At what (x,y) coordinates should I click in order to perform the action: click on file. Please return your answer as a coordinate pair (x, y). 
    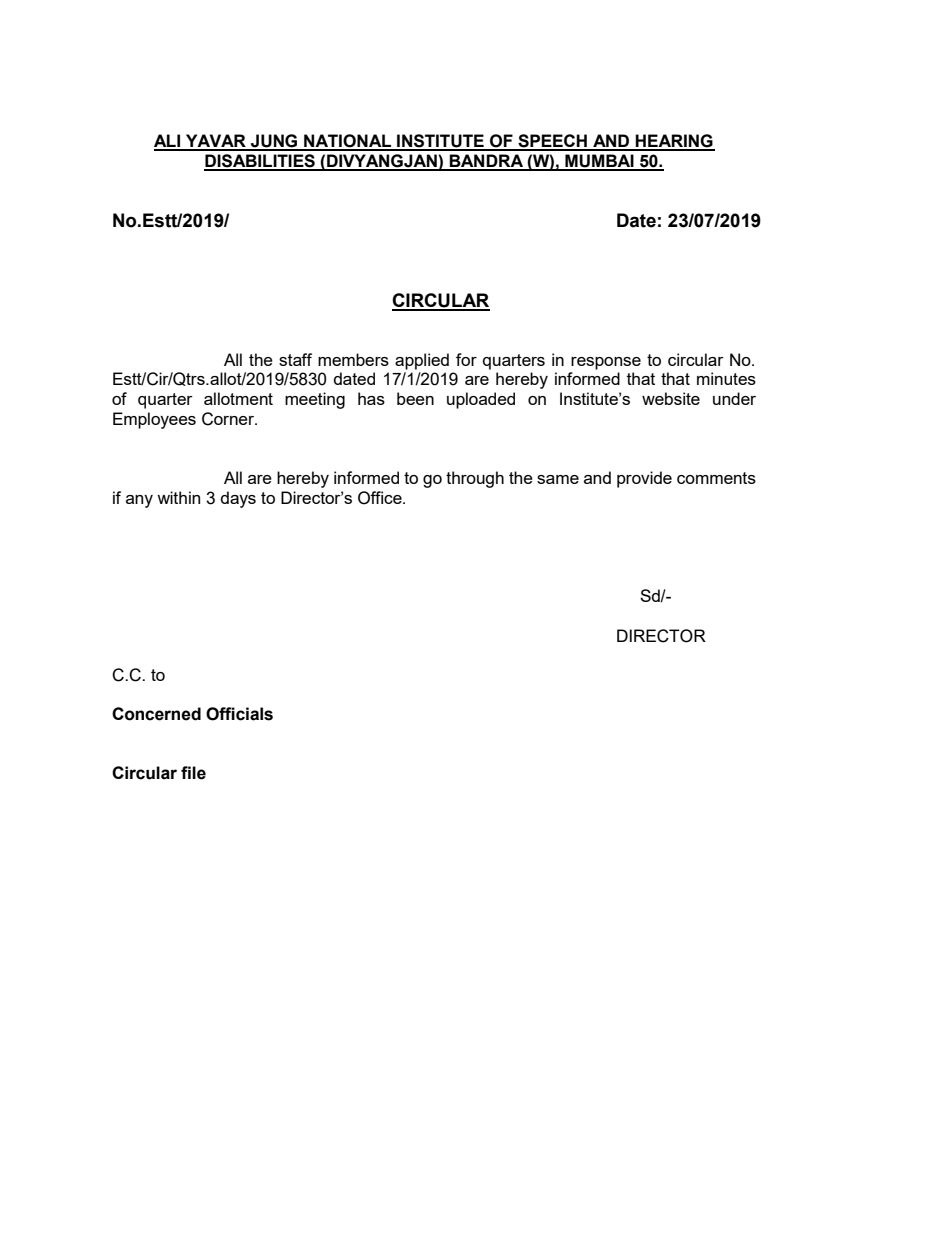
    Looking at the image, I should click on (193, 773).
